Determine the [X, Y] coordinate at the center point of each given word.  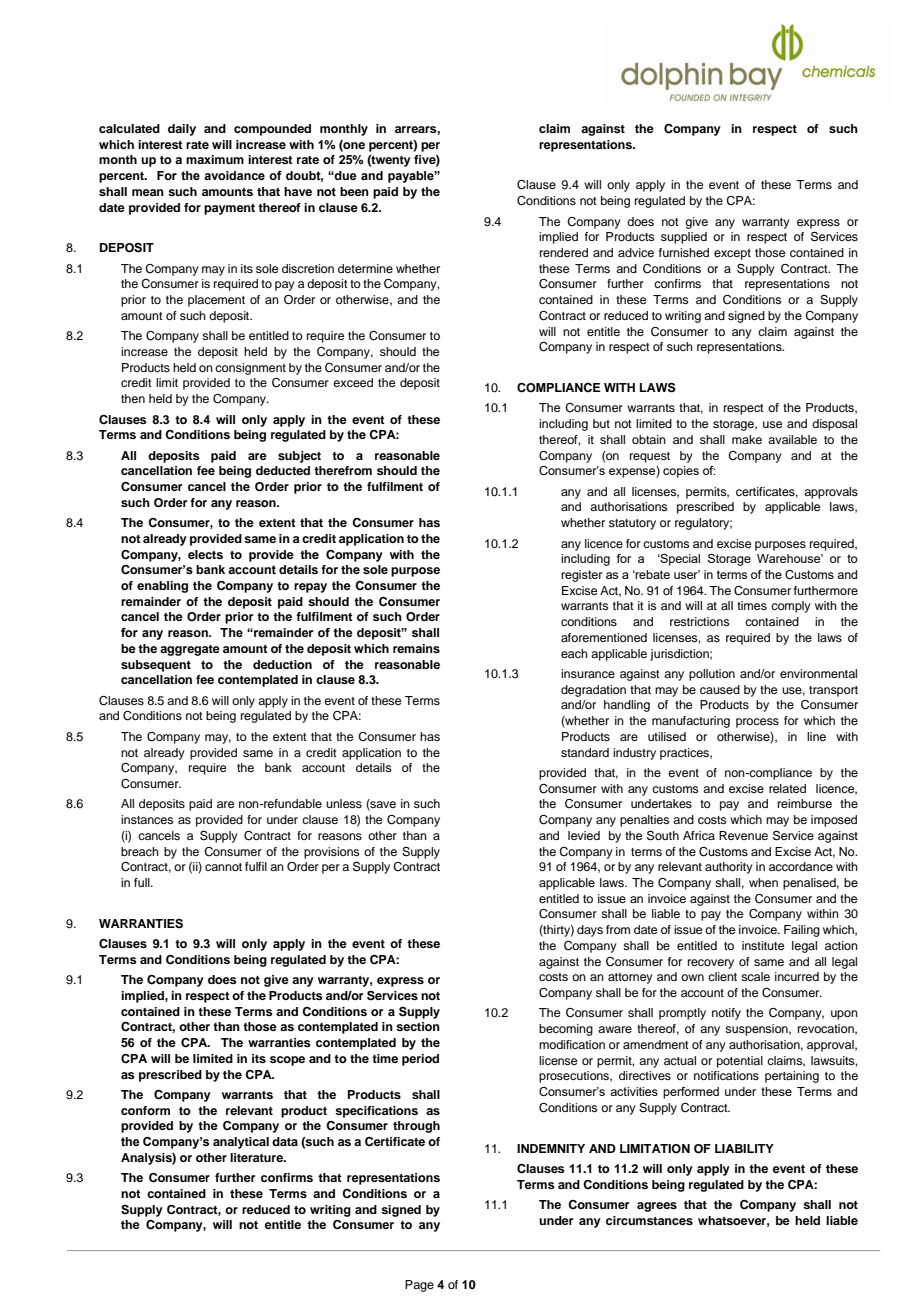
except [732, 254]
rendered [564, 252]
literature [257, 1157]
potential [740, 1062]
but [601, 423]
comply [791, 607]
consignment [250, 369]
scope [287, 1061]
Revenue [743, 835]
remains [416, 648]
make [747, 439]
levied [584, 835]
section [418, 1026]
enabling [162, 587]
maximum [215, 159]
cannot [223, 867]
